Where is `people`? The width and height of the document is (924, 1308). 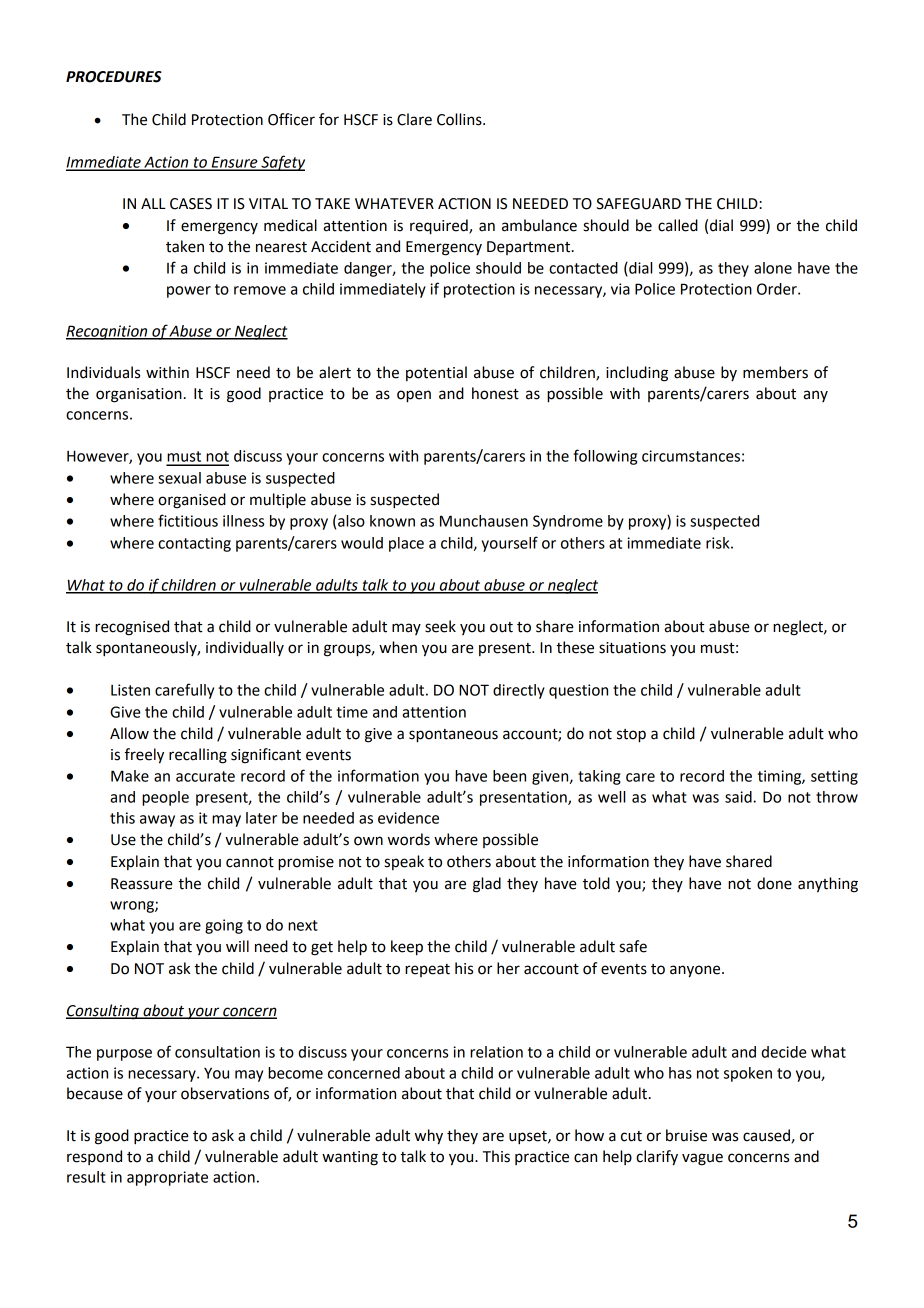
people is located at coordinates (165, 798).
